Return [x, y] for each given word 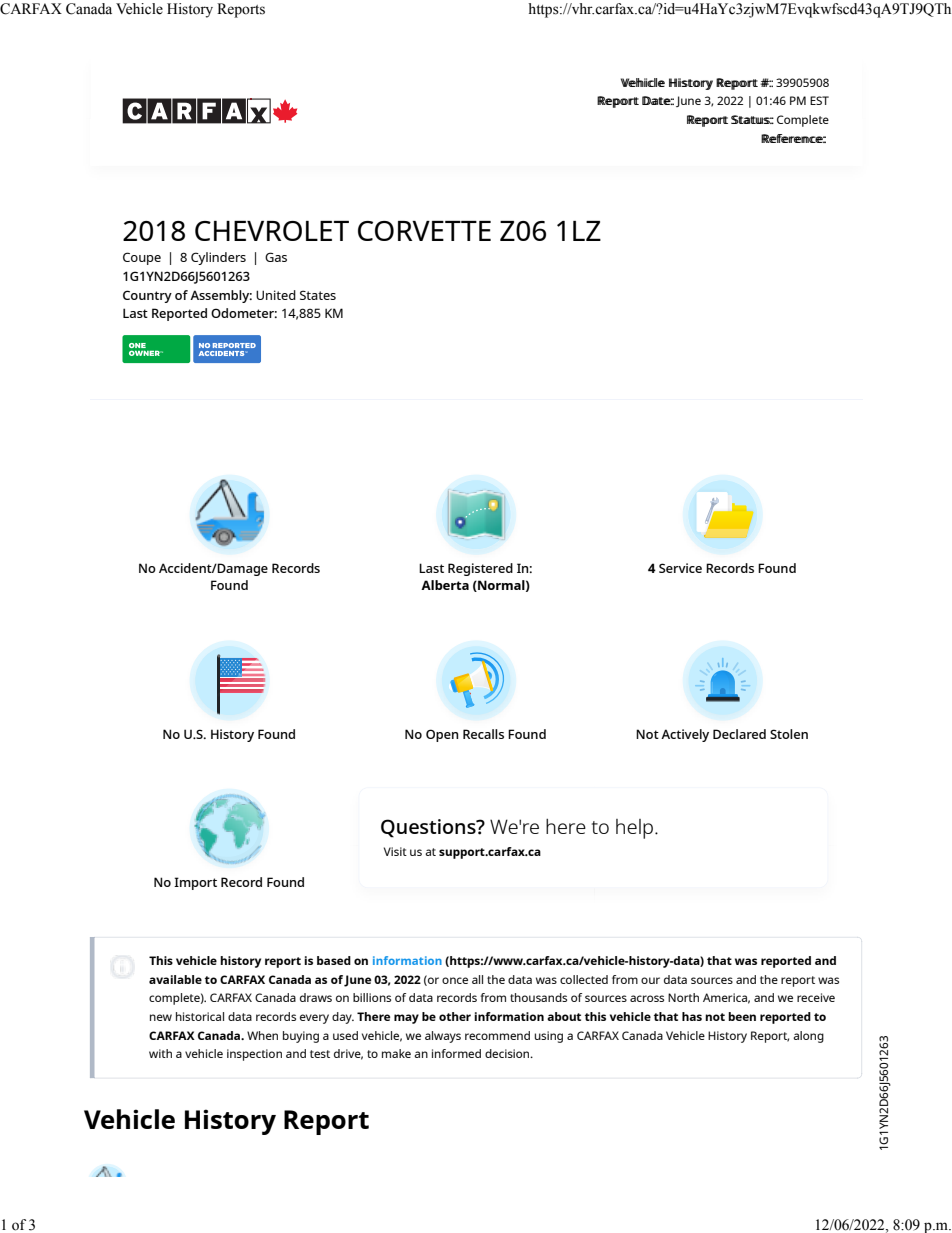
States [318, 295]
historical [200, 1016]
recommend [497, 1035]
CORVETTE [424, 231]
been [742, 1016]
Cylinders [218, 258]
